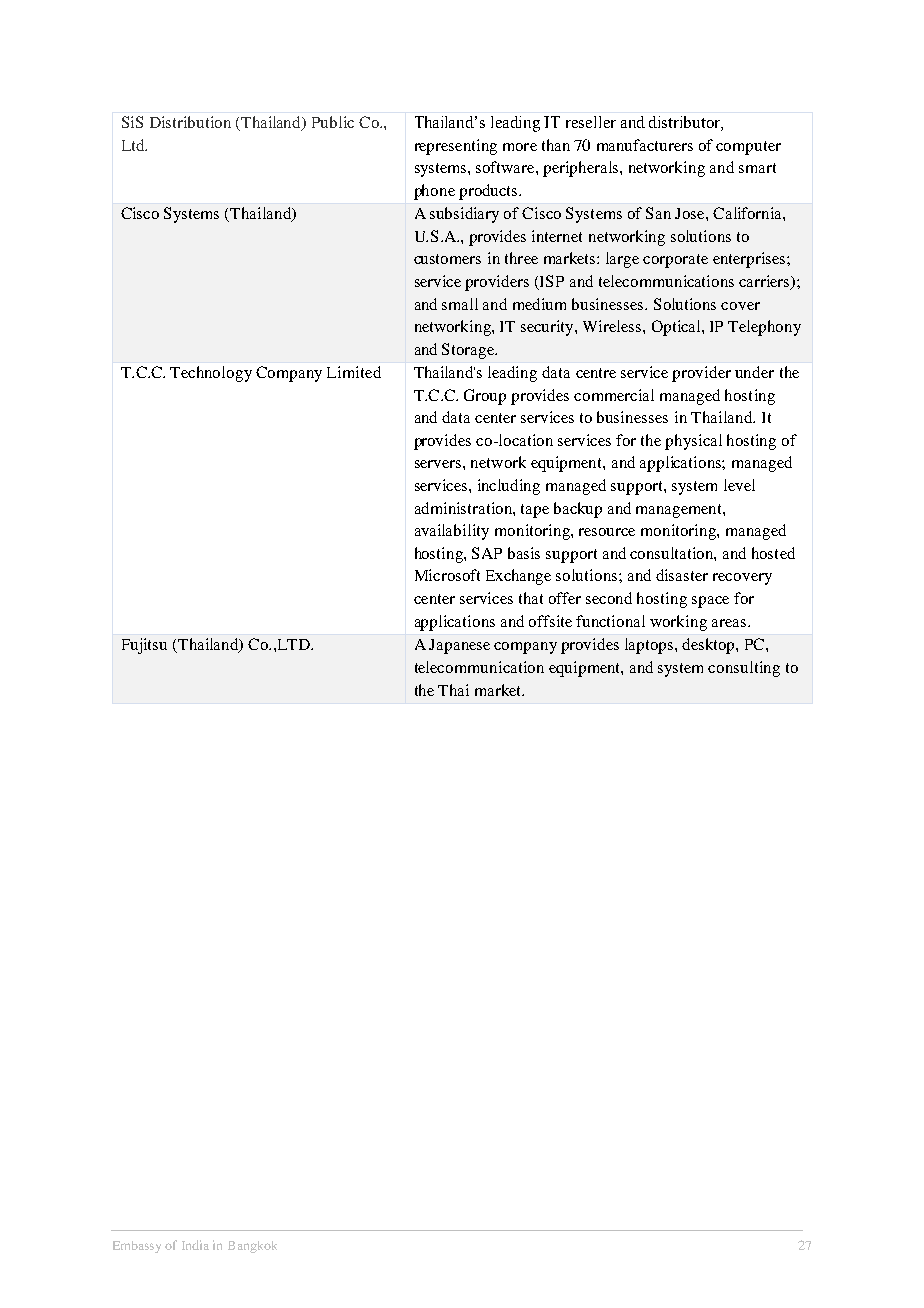  Describe the element at coordinates (144, 646) in the screenshot. I see `Fujitsu` at that location.
